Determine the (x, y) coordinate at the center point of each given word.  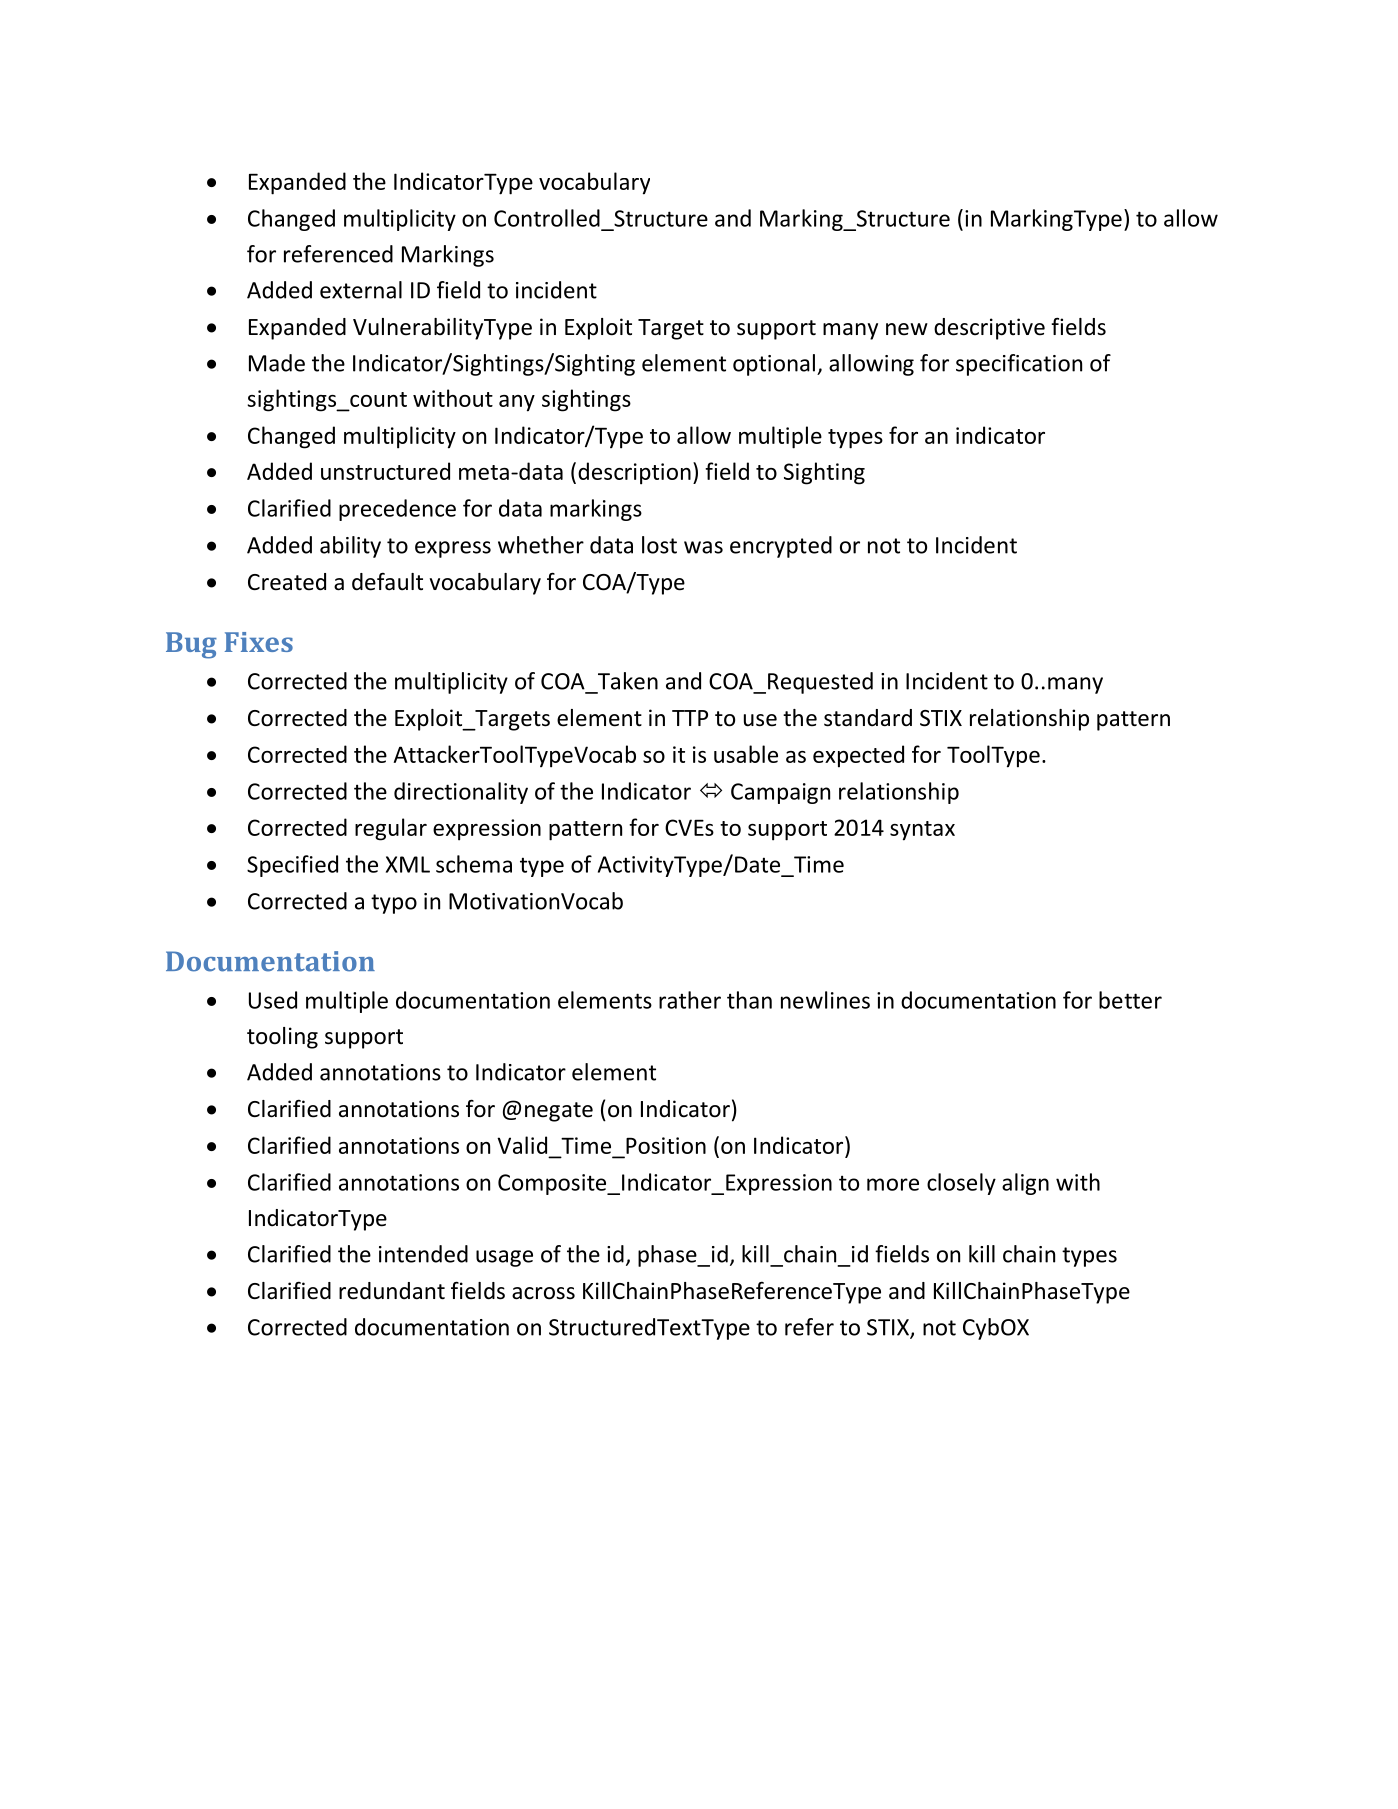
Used (273, 1000)
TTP (690, 718)
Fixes (259, 642)
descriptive (989, 329)
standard (868, 718)
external (361, 290)
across (543, 1293)
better (1130, 1000)
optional (775, 365)
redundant (392, 1291)
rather (690, 1000)
